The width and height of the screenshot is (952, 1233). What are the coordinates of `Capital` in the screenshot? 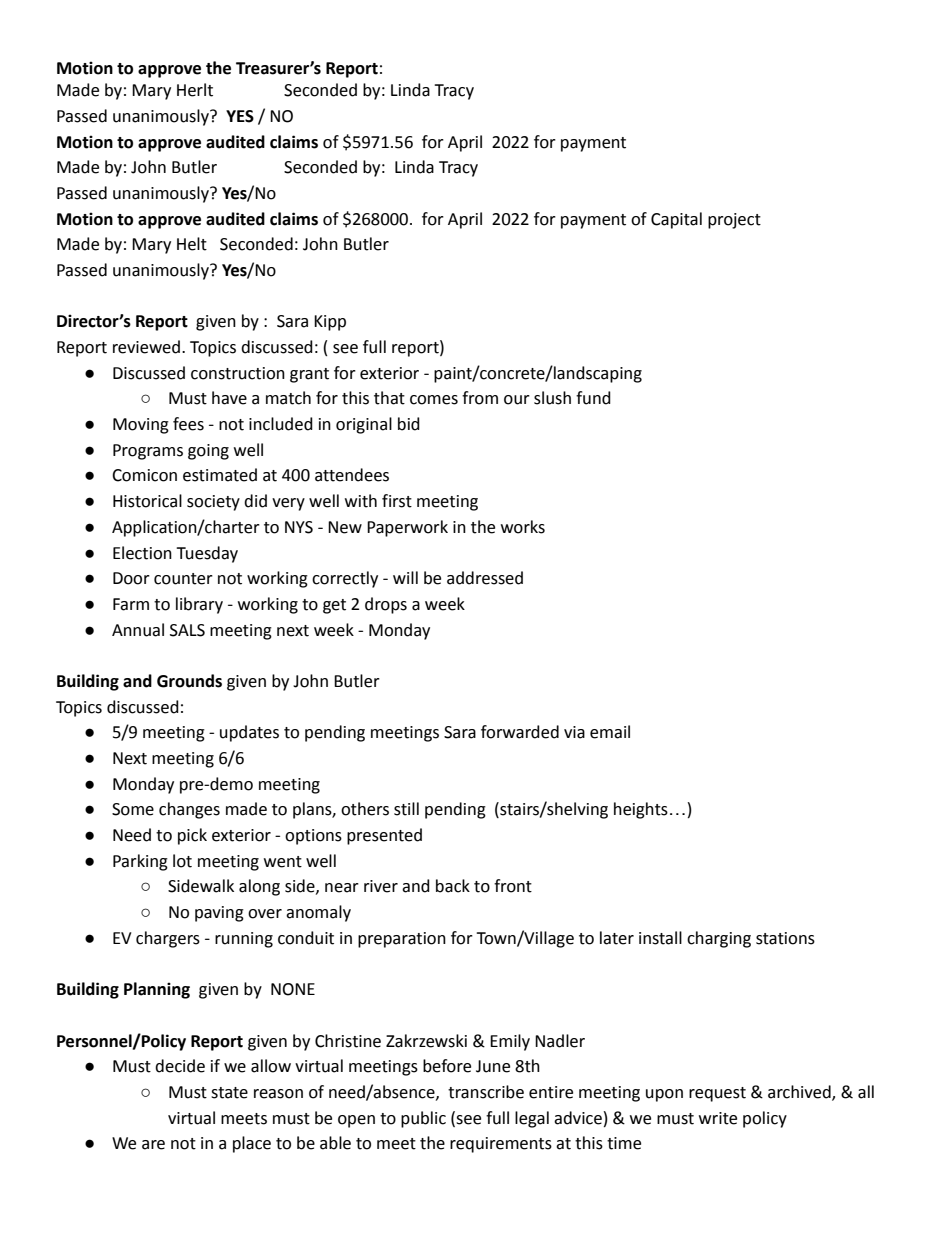 It's located at (676, 220).
